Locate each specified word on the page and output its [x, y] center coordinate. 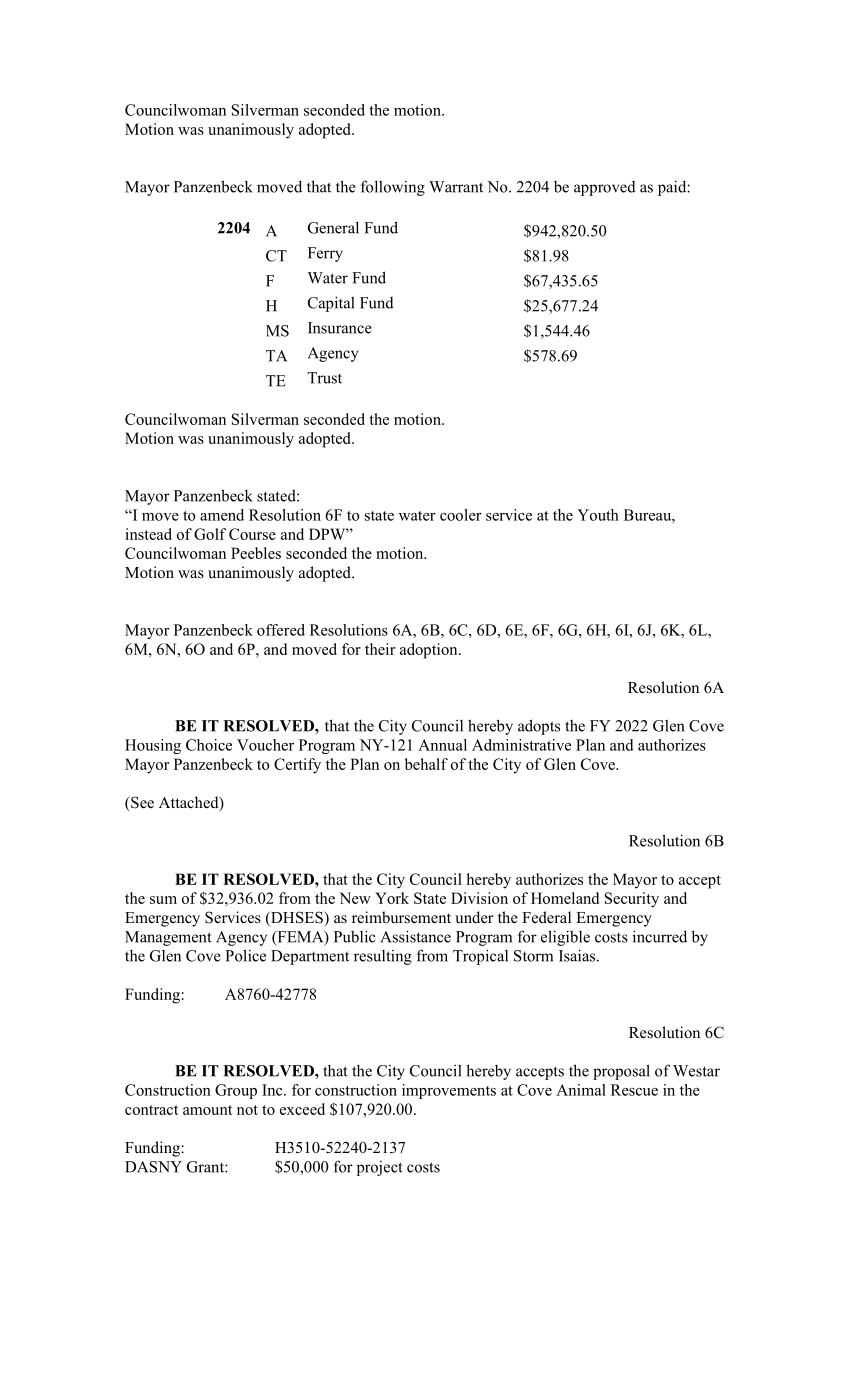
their [380, 649]
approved [605, 188]
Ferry [325, 254]
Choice [209, 745]
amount [207, 1110]
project [380, 1168]
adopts [539, 727]
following [393, 188]
